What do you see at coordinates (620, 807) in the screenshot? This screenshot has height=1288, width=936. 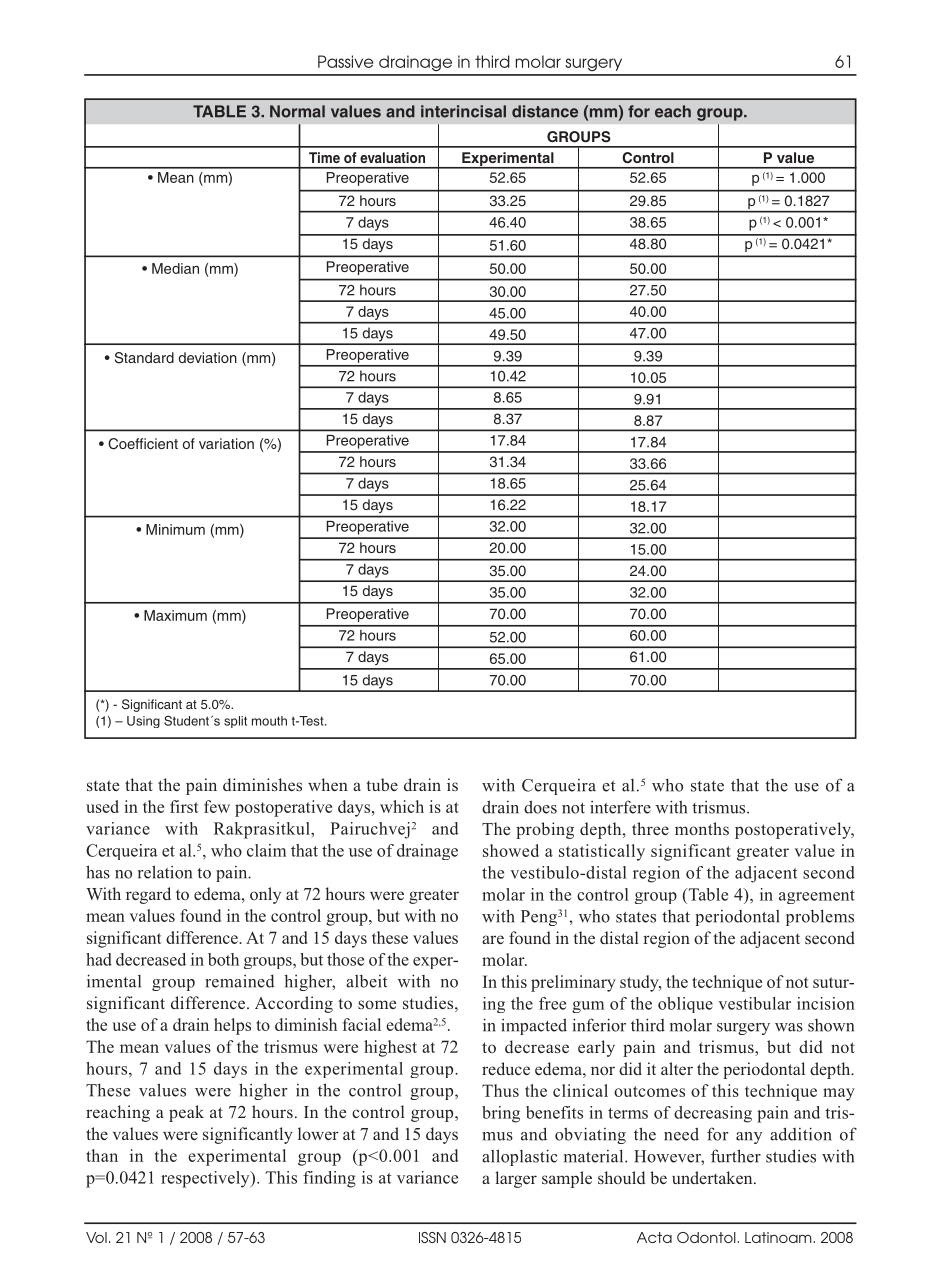 I see `interfere` at bounding box center [620, 807].
